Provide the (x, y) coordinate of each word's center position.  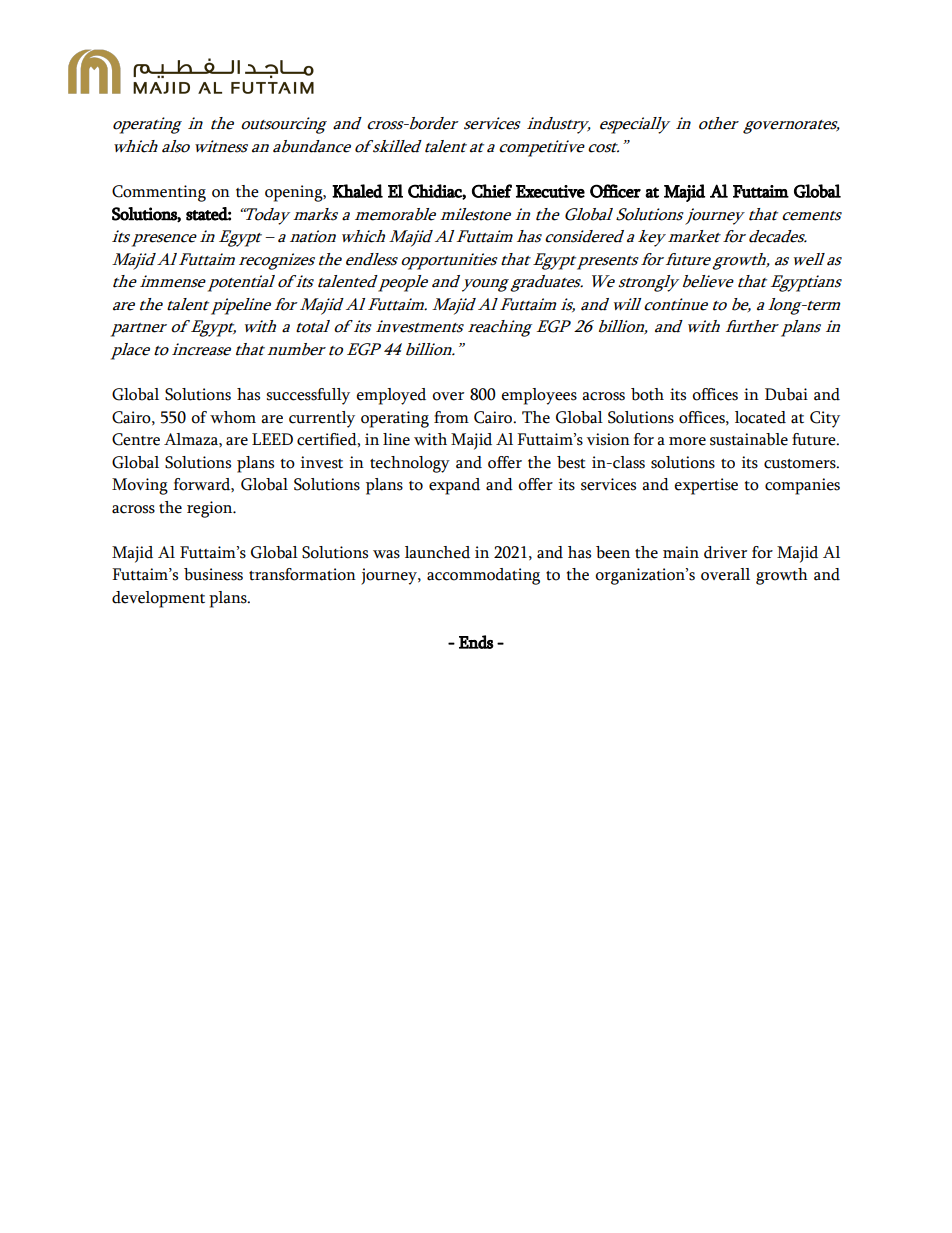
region (211, 509)
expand (454, 486)
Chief (492, 191)
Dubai (786, 394)
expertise (706, 486)
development (158, 599)
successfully (308, 396)
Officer (615, 191)
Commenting (159, 193)
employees (539, 396)
